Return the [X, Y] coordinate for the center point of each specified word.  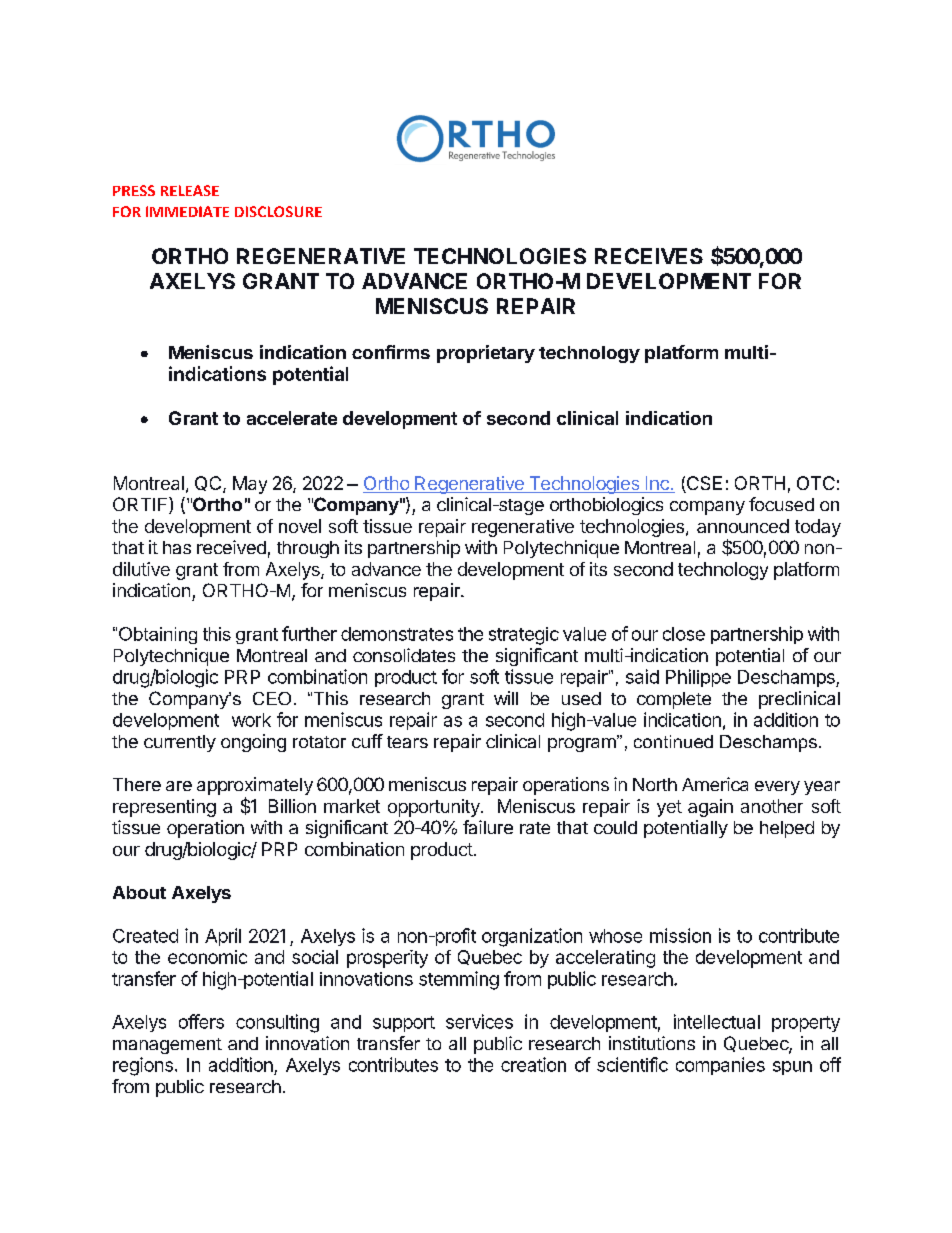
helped [787, 829]
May [250, 485]
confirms [391, 352]
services [479, 1021]
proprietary [486, 354]
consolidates [404, 655]
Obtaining [158, 635]
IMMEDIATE [187, 211]
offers [201, 1021]
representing [164, 808]
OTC [816, 483]
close [684, 634]
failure [488, 827]
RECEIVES [649, 256]
